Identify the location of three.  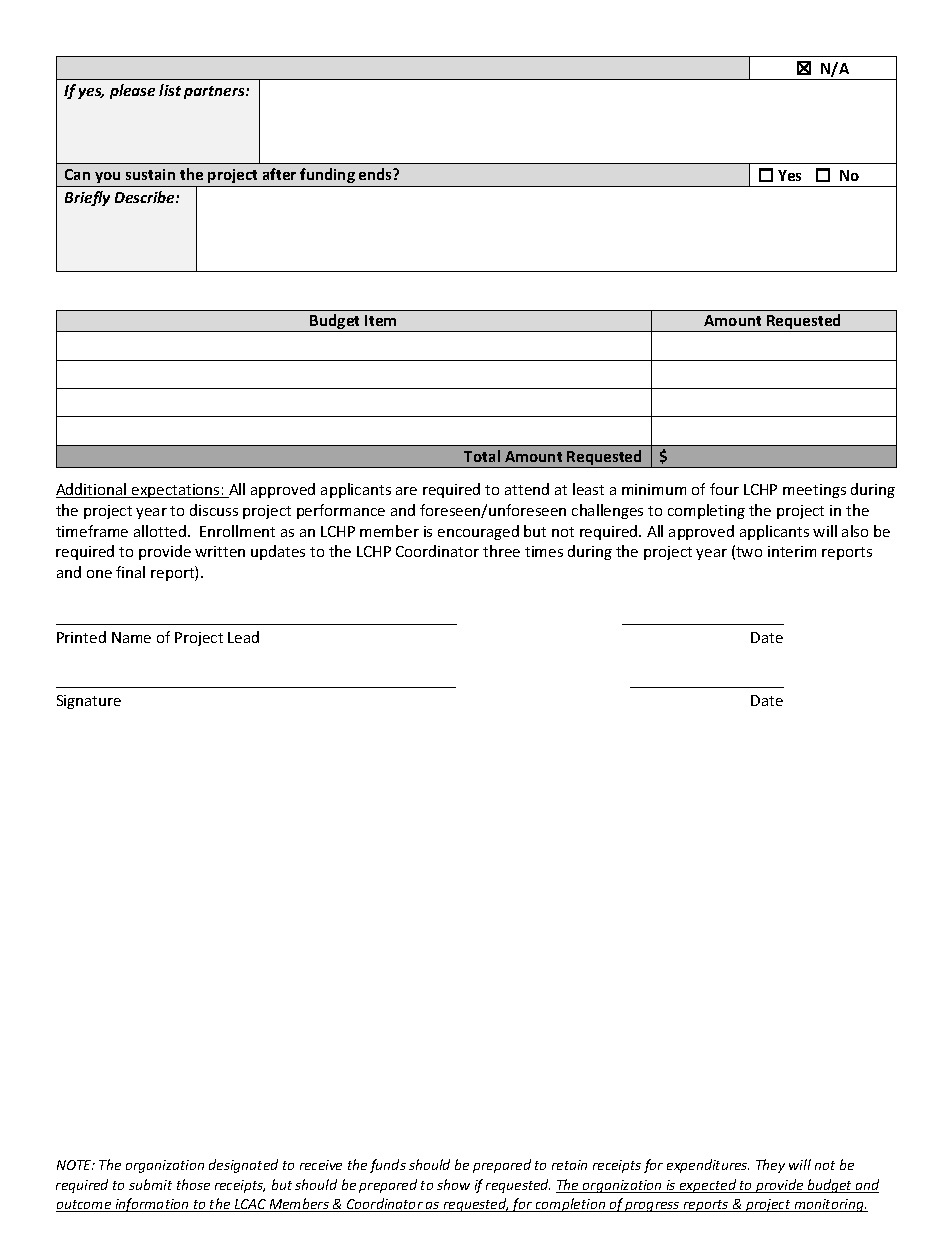
(501, 551).
